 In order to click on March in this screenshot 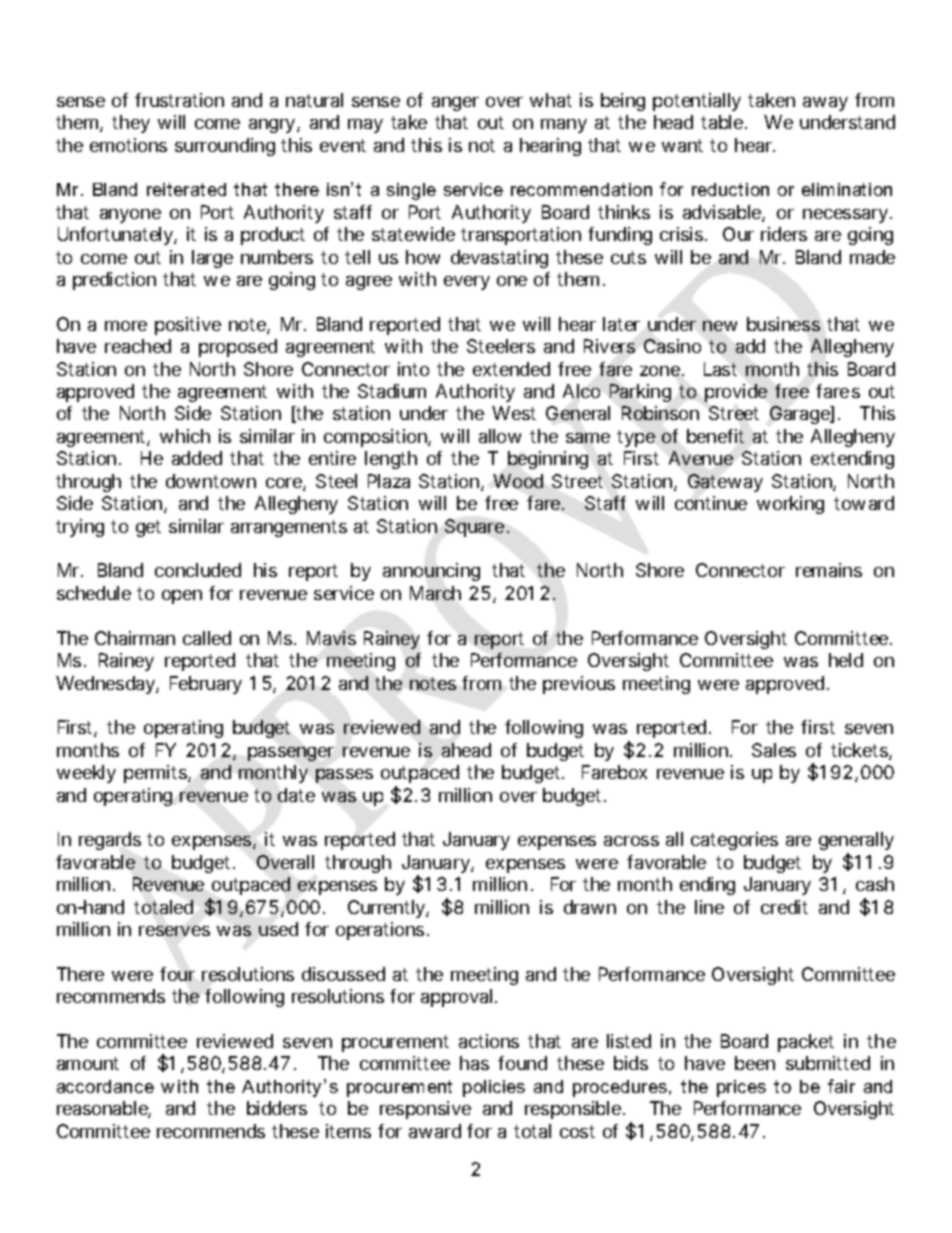, I will do `click(435, 593)`.
